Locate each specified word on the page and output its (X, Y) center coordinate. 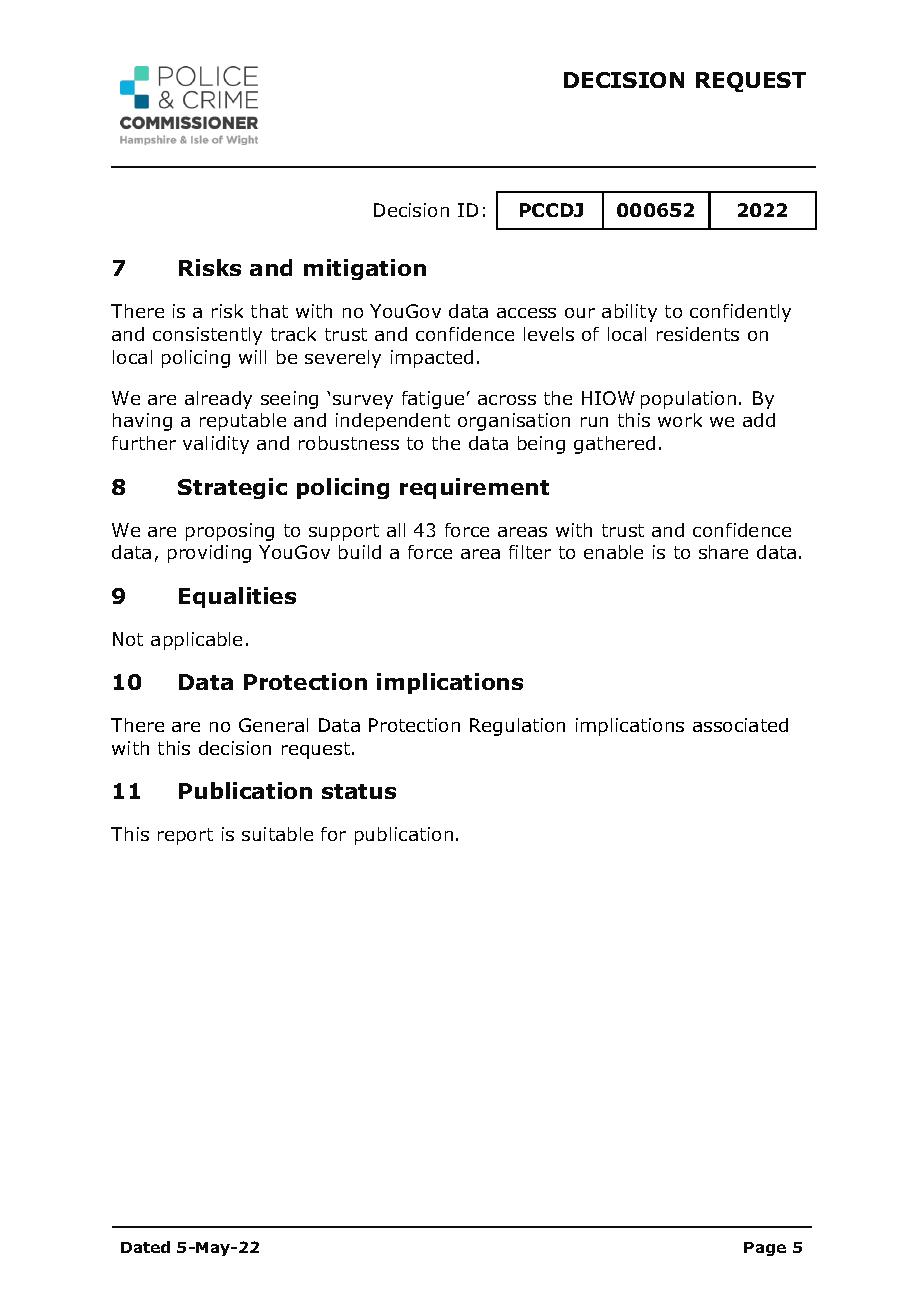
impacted (432, 359)
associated (740, 725)
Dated (145, 1247)
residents (698, 334)
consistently (207, 336)
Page (765, 1249)
